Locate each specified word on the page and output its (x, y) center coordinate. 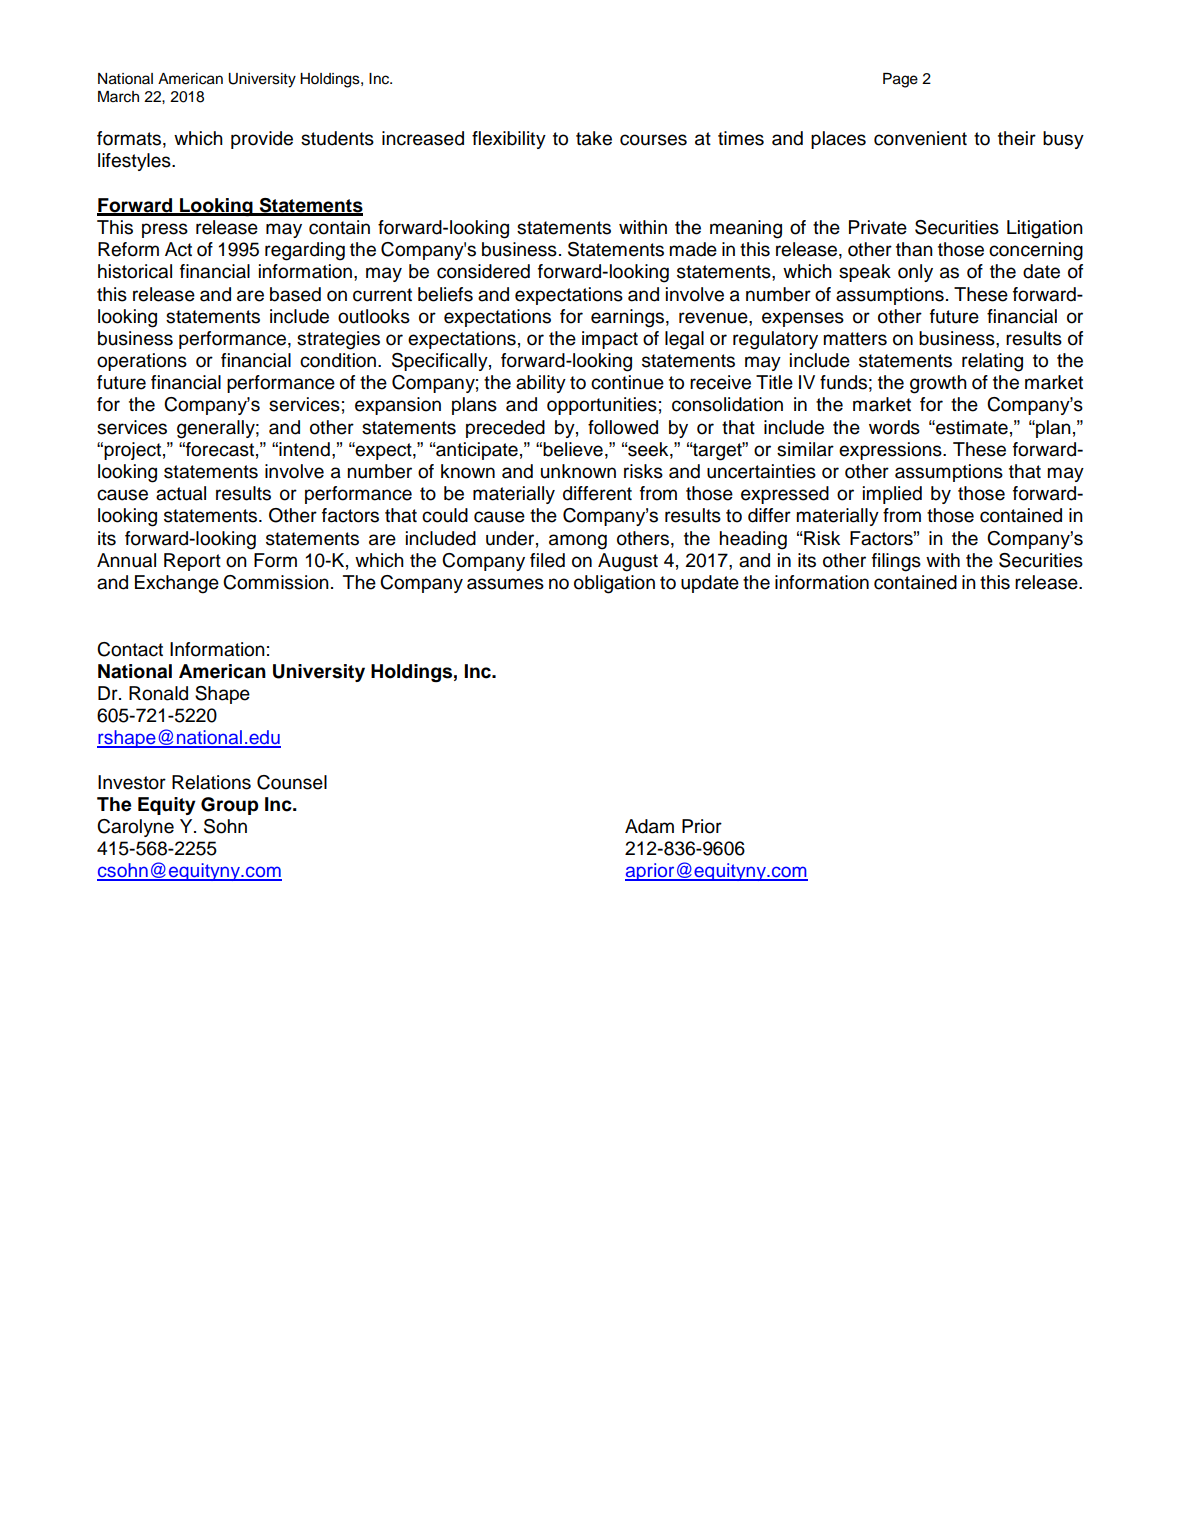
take (594, 138)
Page (900, 80)
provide (262, 140)
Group (230, 806)
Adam (649, 826)
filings (896, 562)
